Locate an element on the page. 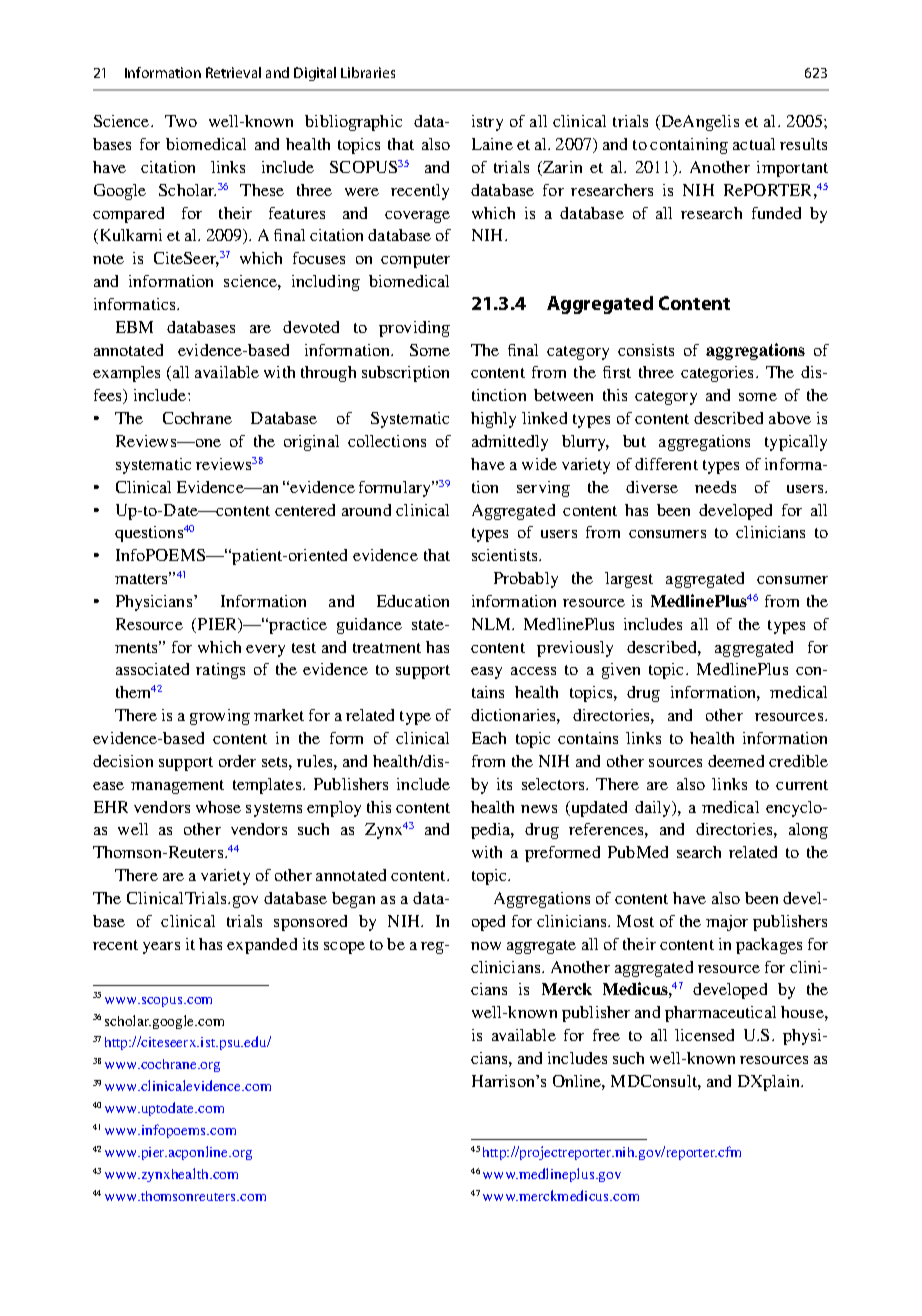 The width and height of the image is (922, 1316). years is located at coordinates (161, 948).
